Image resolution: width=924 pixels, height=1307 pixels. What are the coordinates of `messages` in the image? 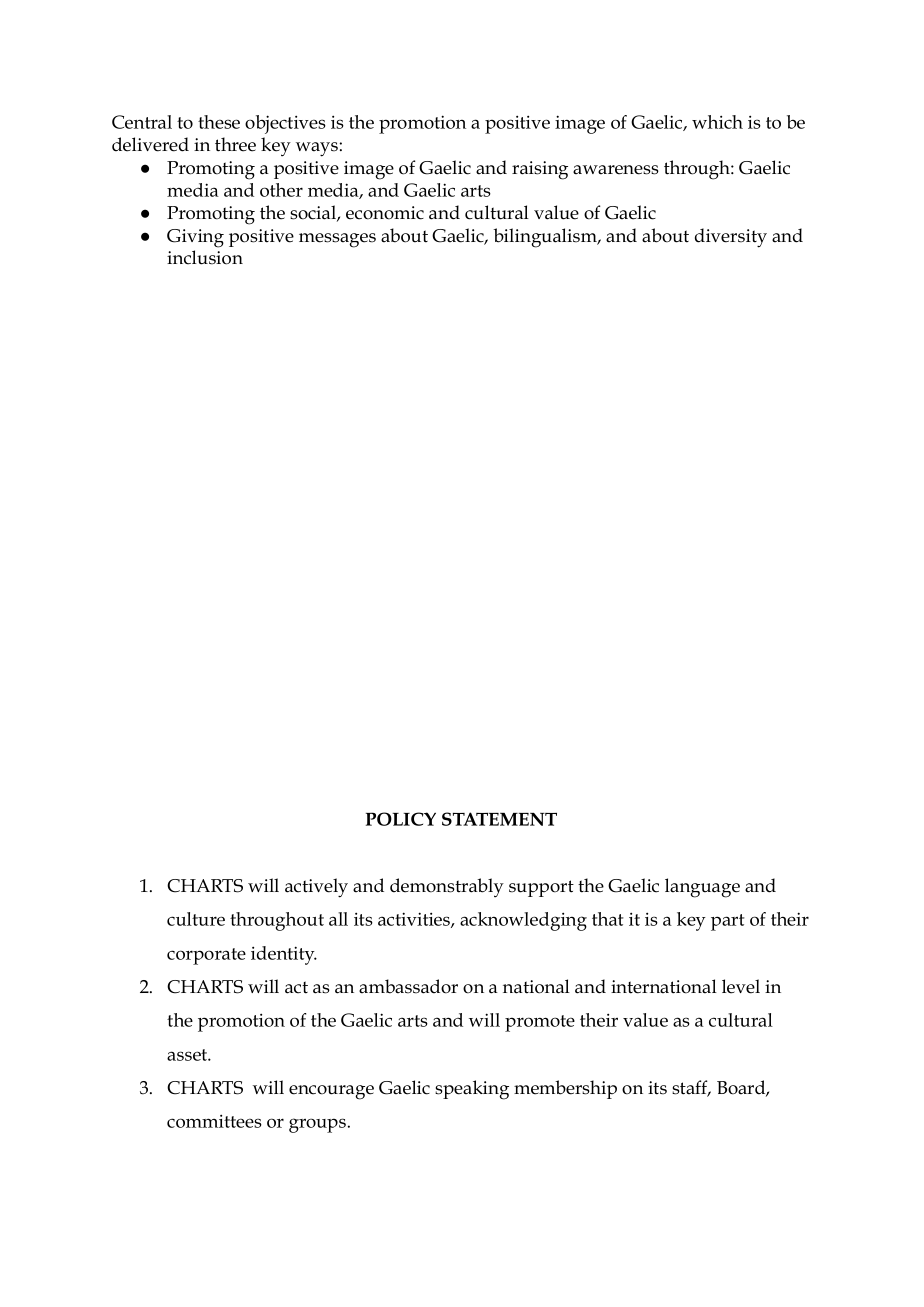 It's located at (337, 240).
